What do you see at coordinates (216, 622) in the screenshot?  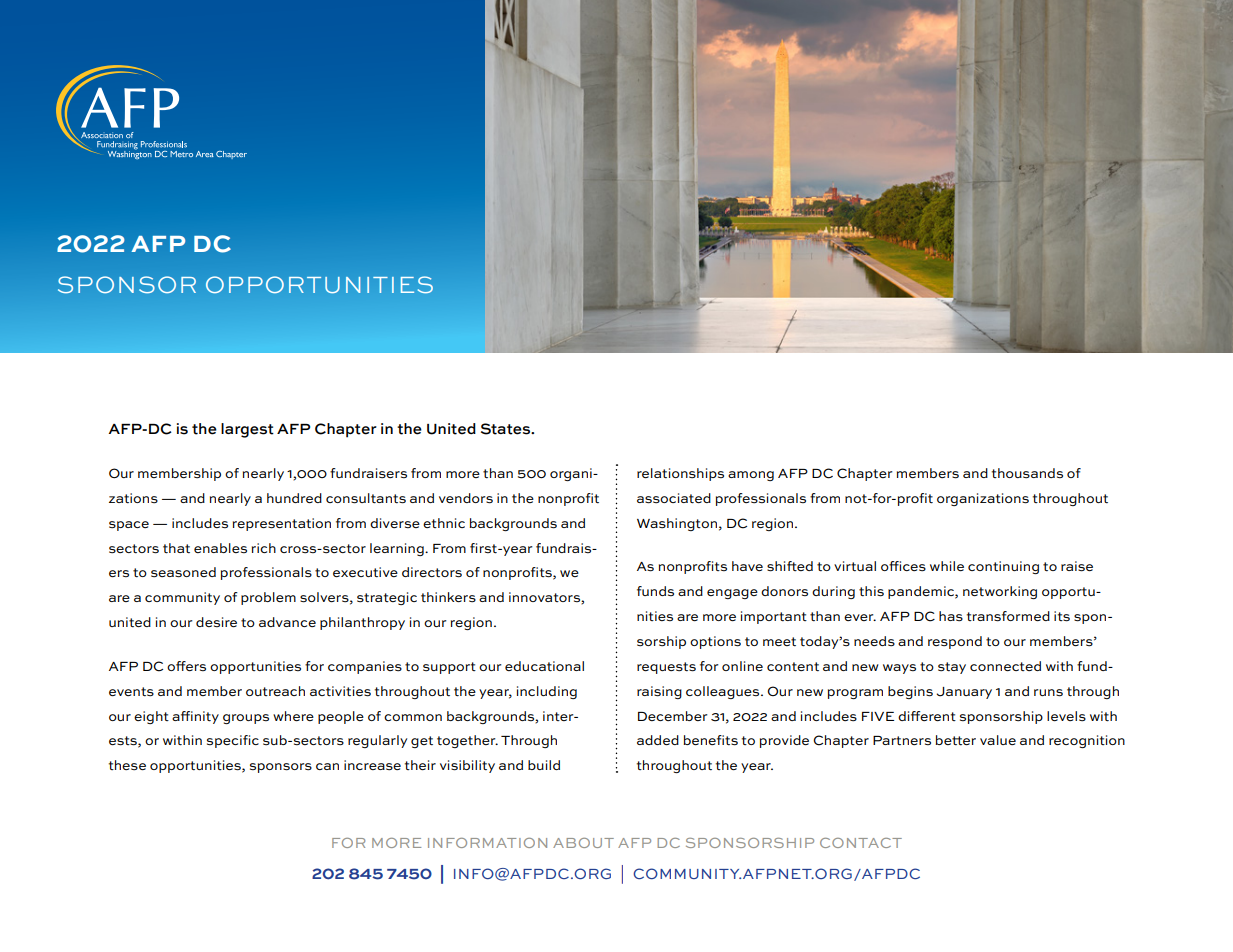 I see `desire` at bounding box center [216, 622].
